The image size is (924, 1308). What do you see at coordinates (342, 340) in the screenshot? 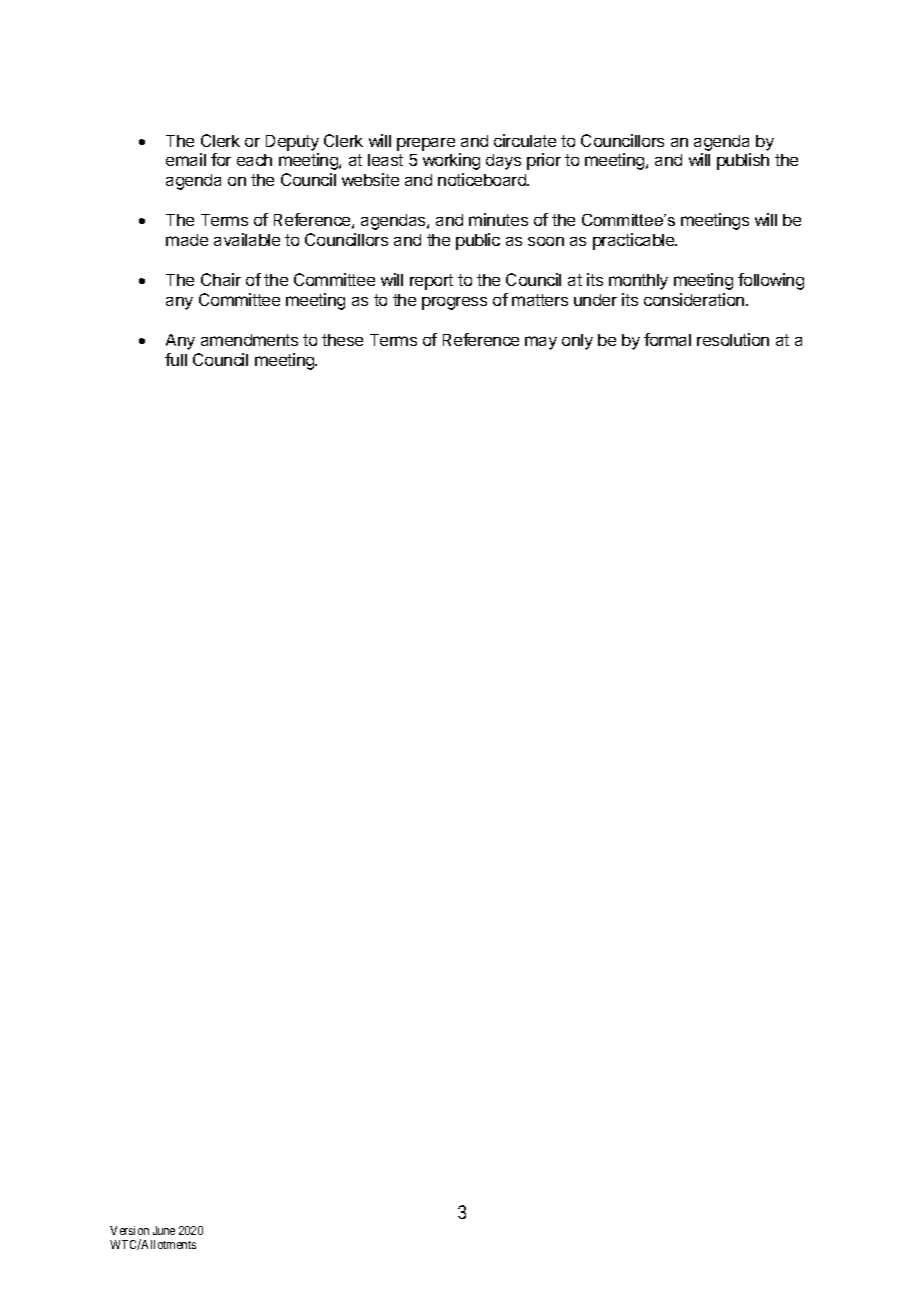
I see `these` at bounding box center [342, 340].
